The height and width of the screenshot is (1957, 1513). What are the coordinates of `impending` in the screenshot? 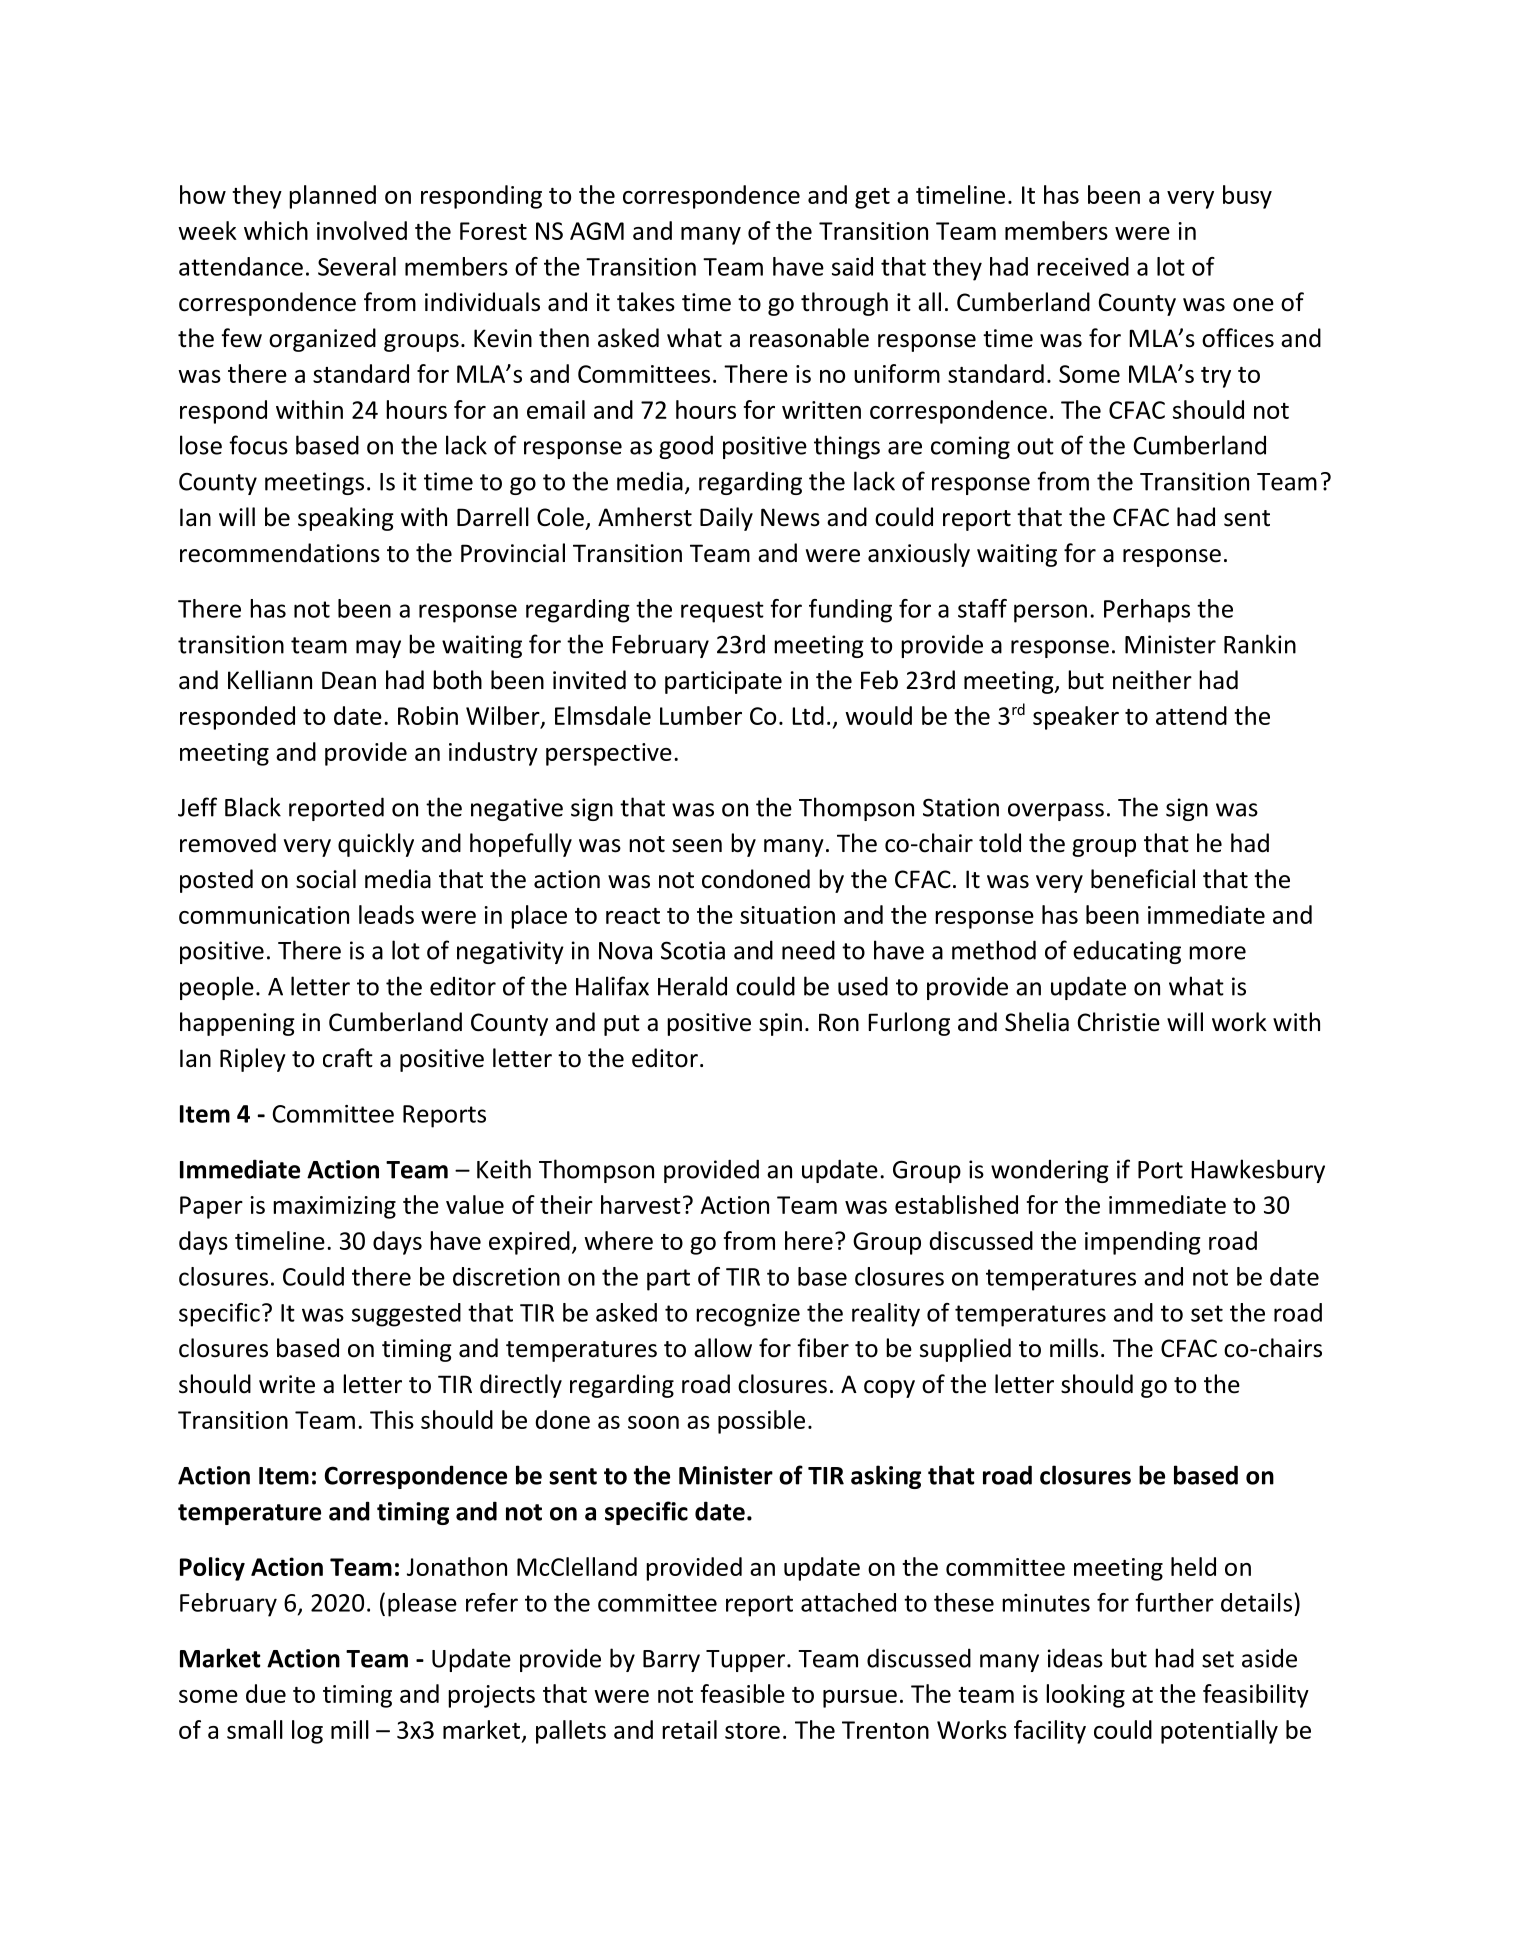 It's located at (1142, 1243).
